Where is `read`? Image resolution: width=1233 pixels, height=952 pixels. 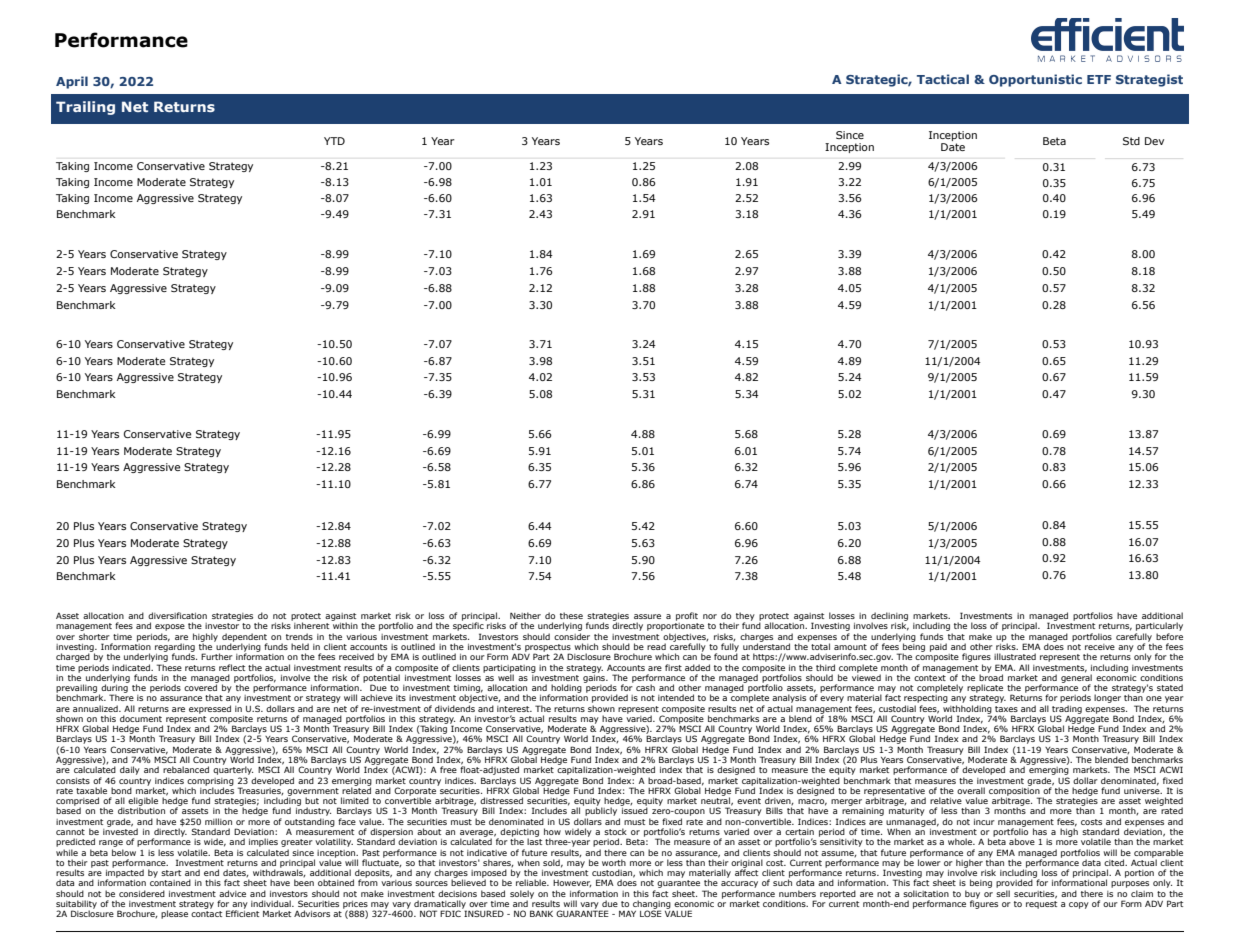 read is located at coordinates (656, 646).
